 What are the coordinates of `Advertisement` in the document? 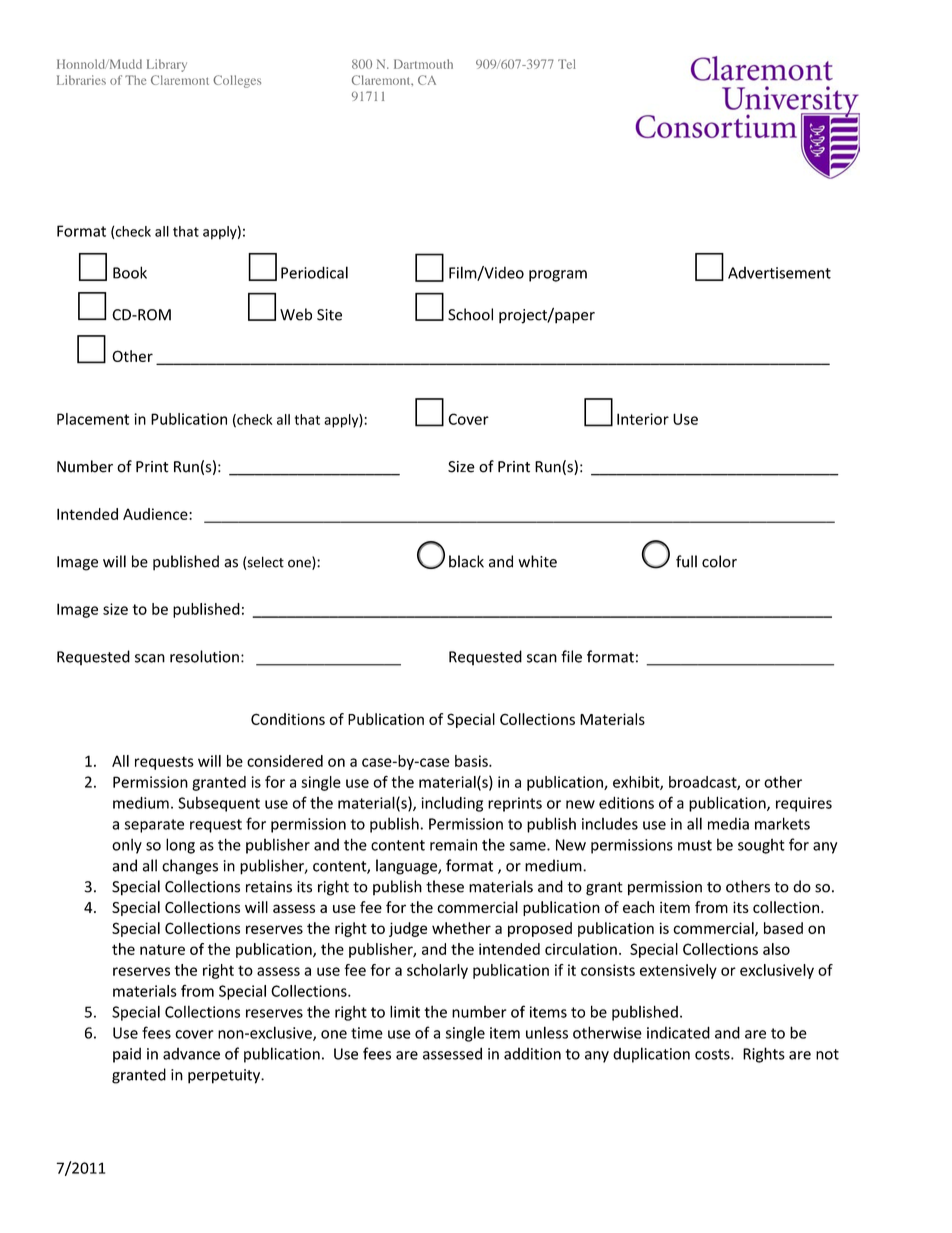 It's located at (779, 272).
